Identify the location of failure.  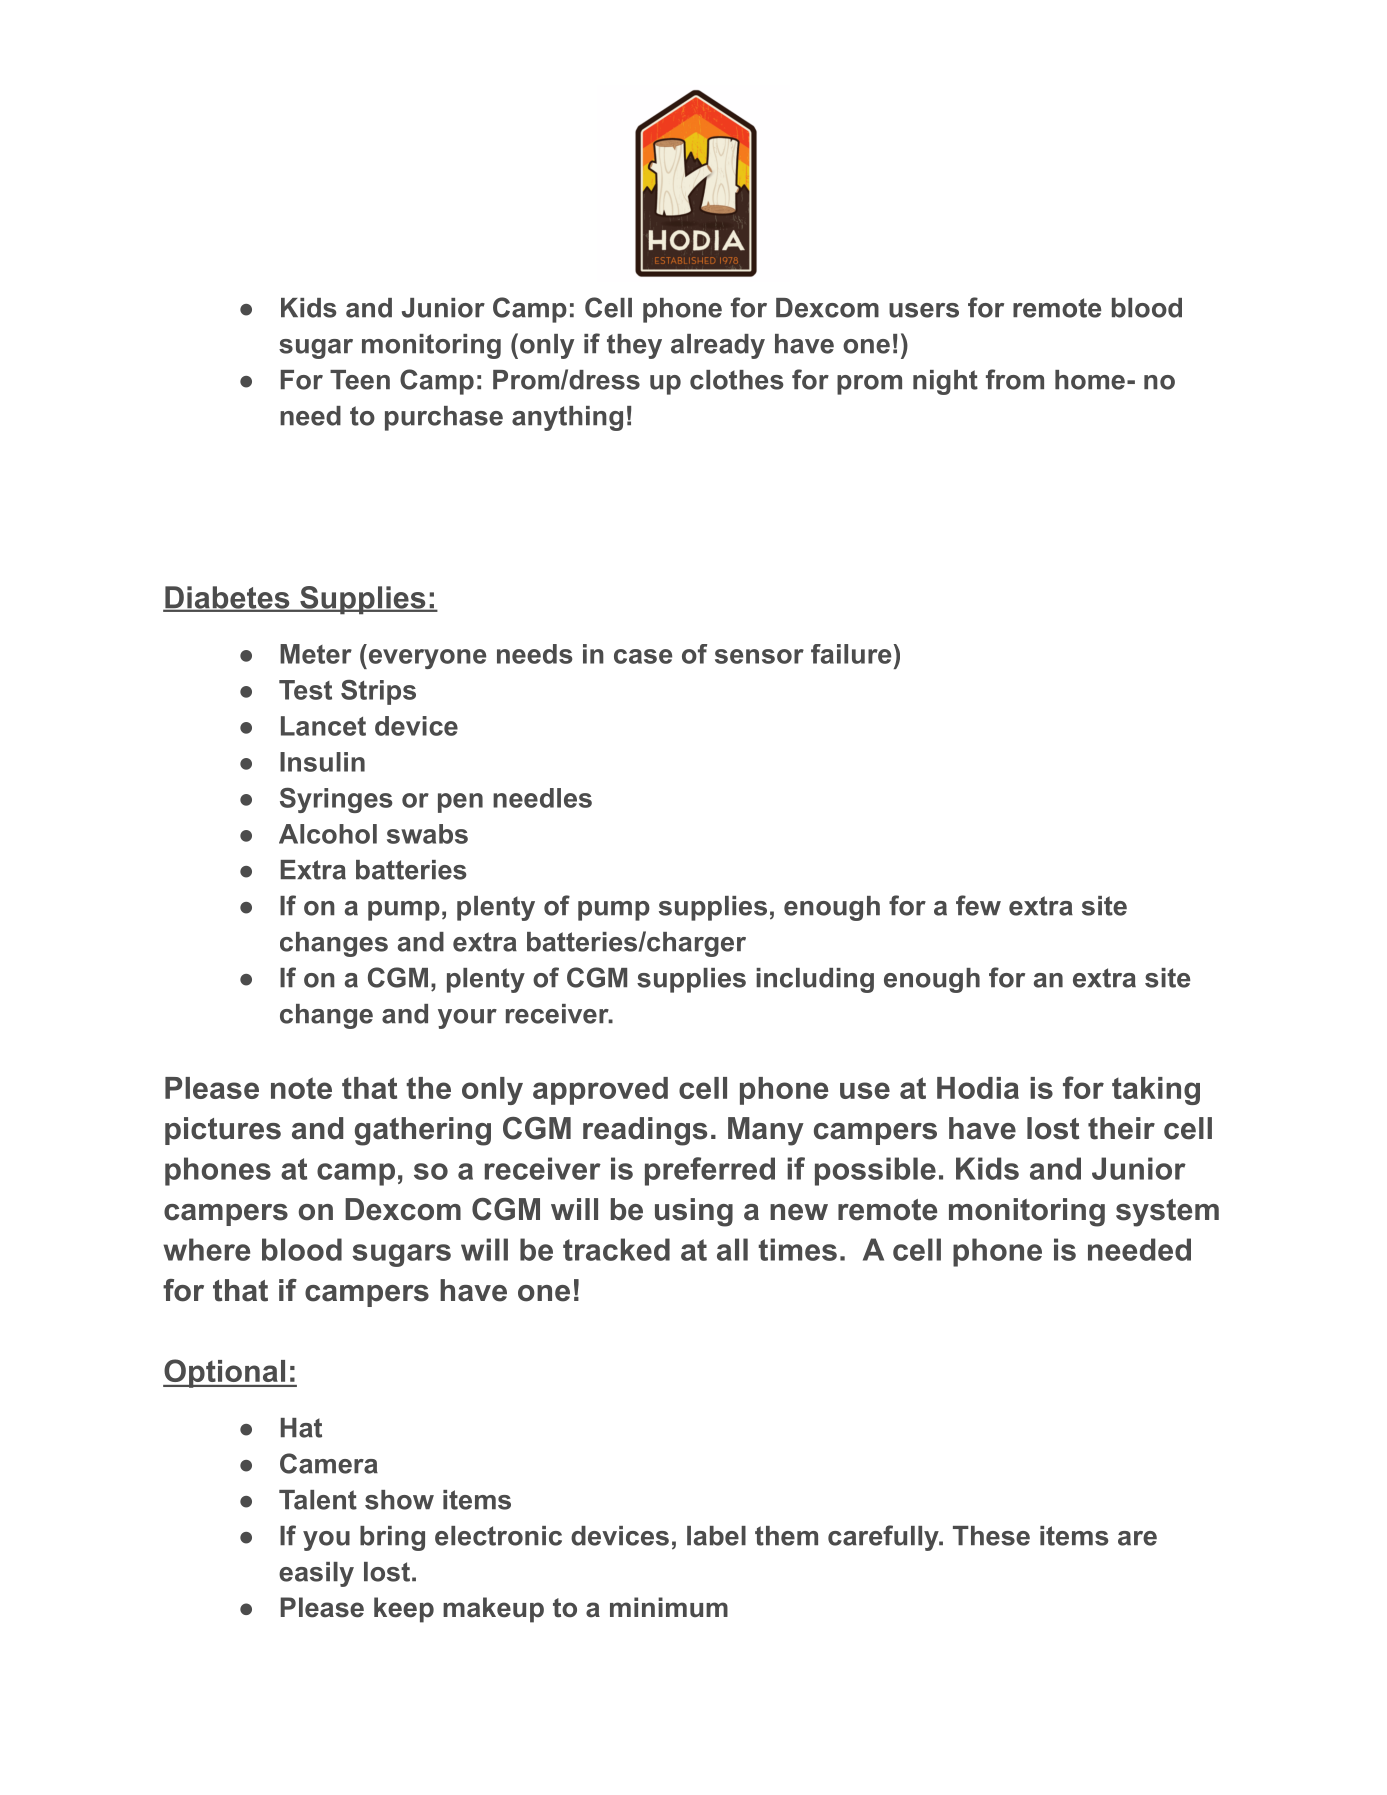
(851, 654).
